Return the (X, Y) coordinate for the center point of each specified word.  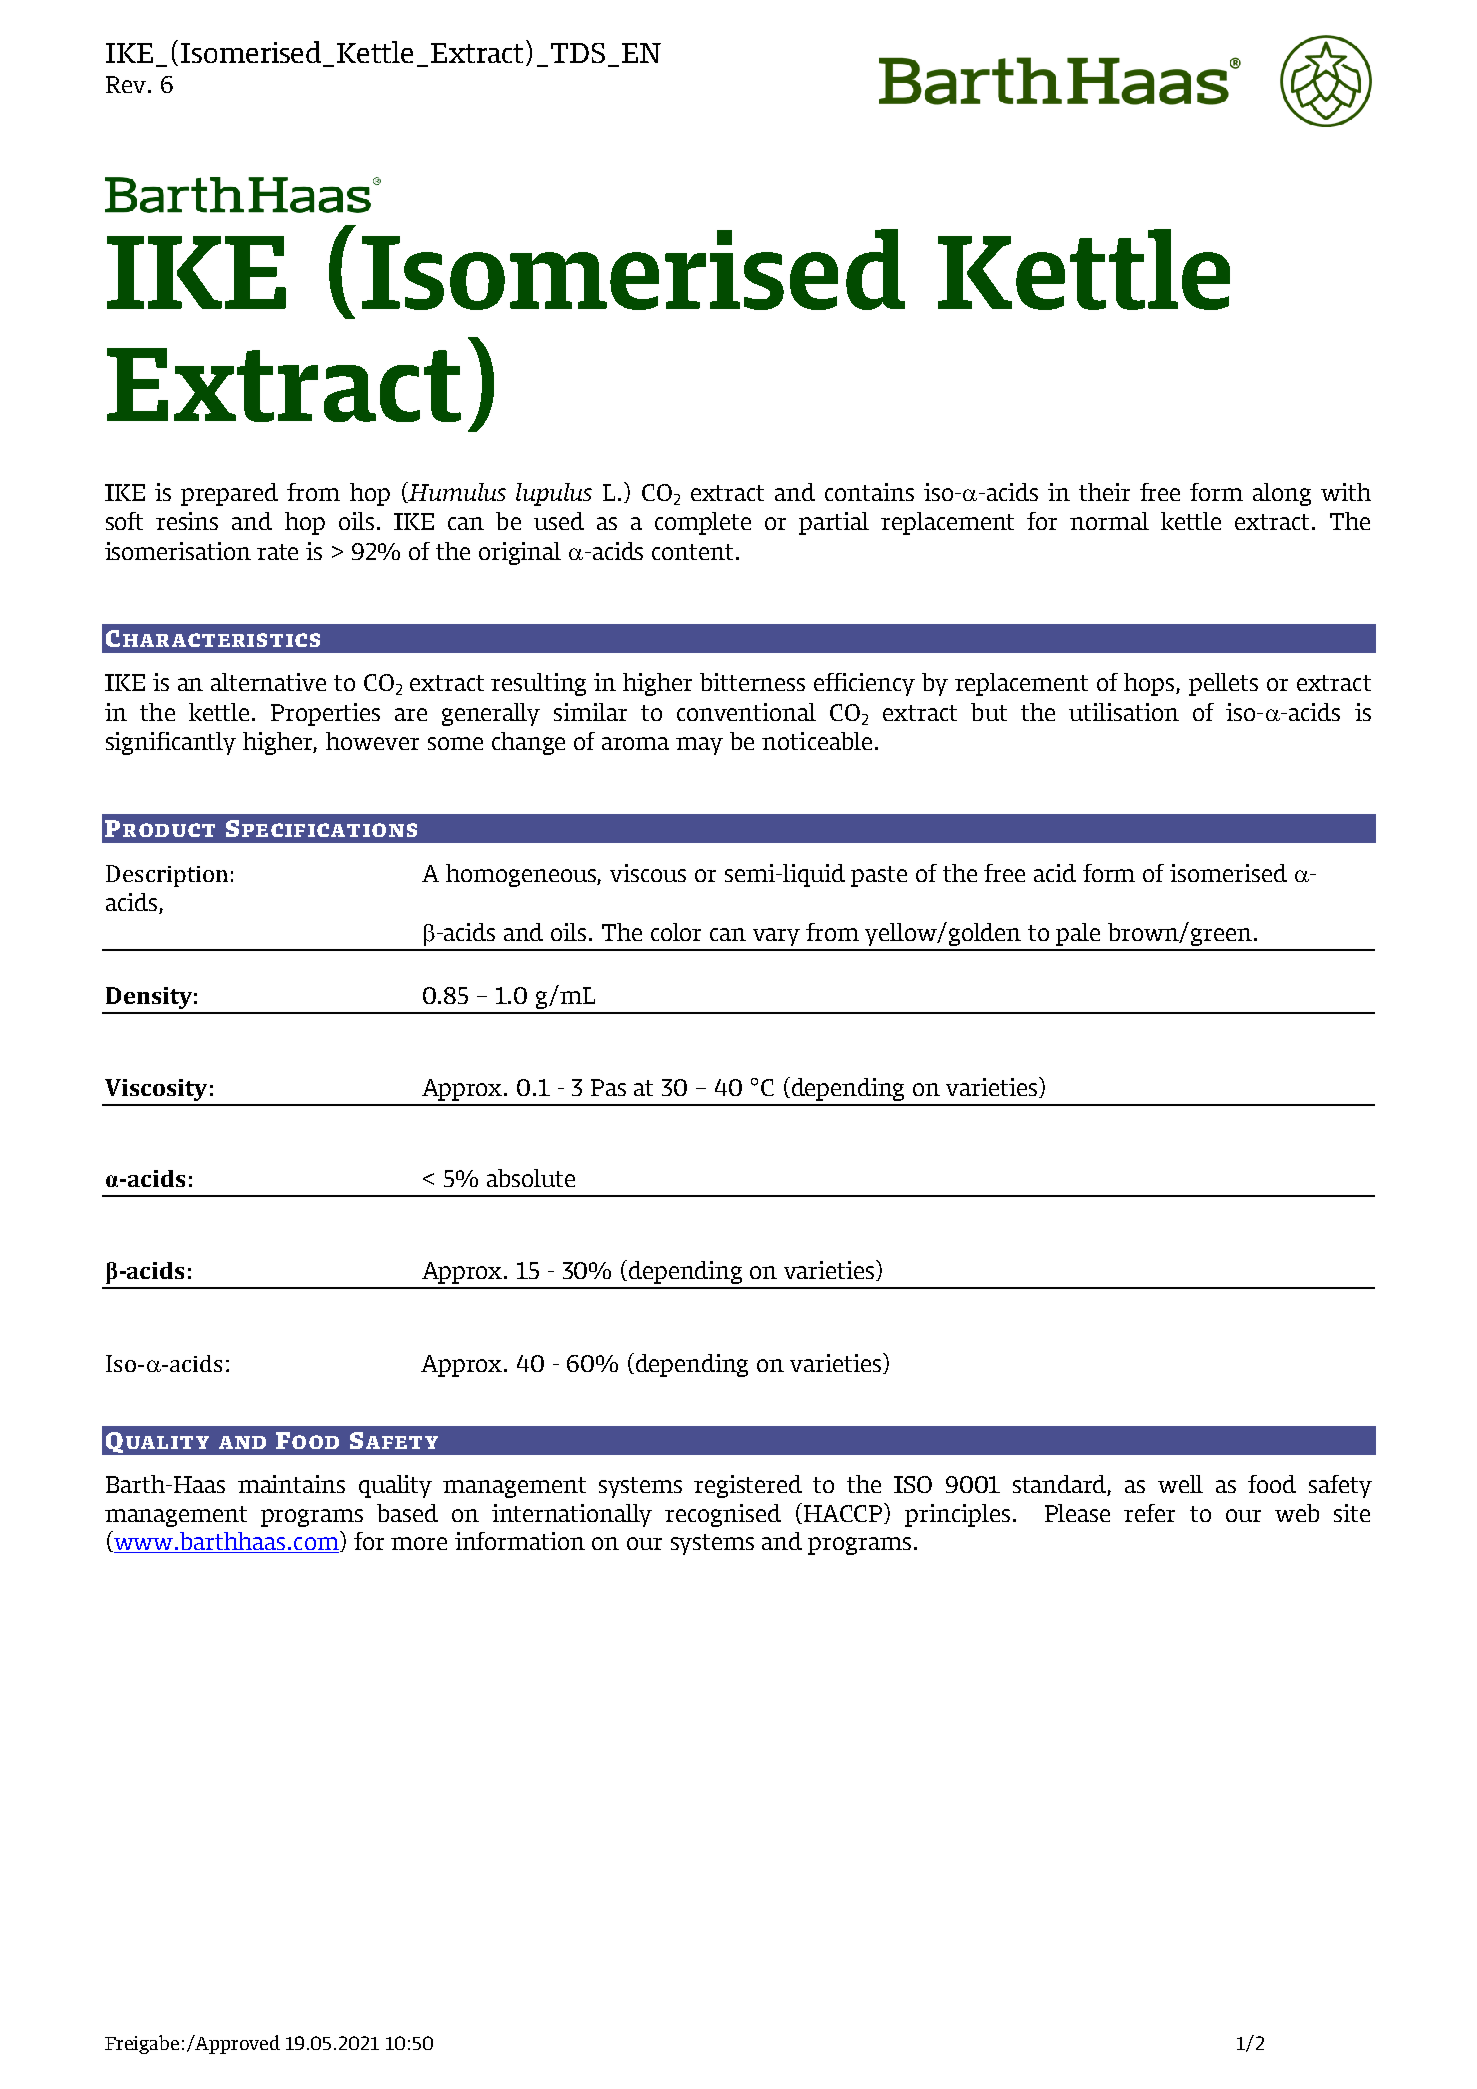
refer (1149, 1513)
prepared (229, 494)
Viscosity (156, 1090)
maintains (291, 1484)
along (1282, 494)
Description (167, 876)
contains (869, 492)
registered (748, 1486)
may (699, 746)
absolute (531, 1178)
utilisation (1124, 712)
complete (703, 523)
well (1180, 1484)
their (1104, 492)
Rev (127, 84)
